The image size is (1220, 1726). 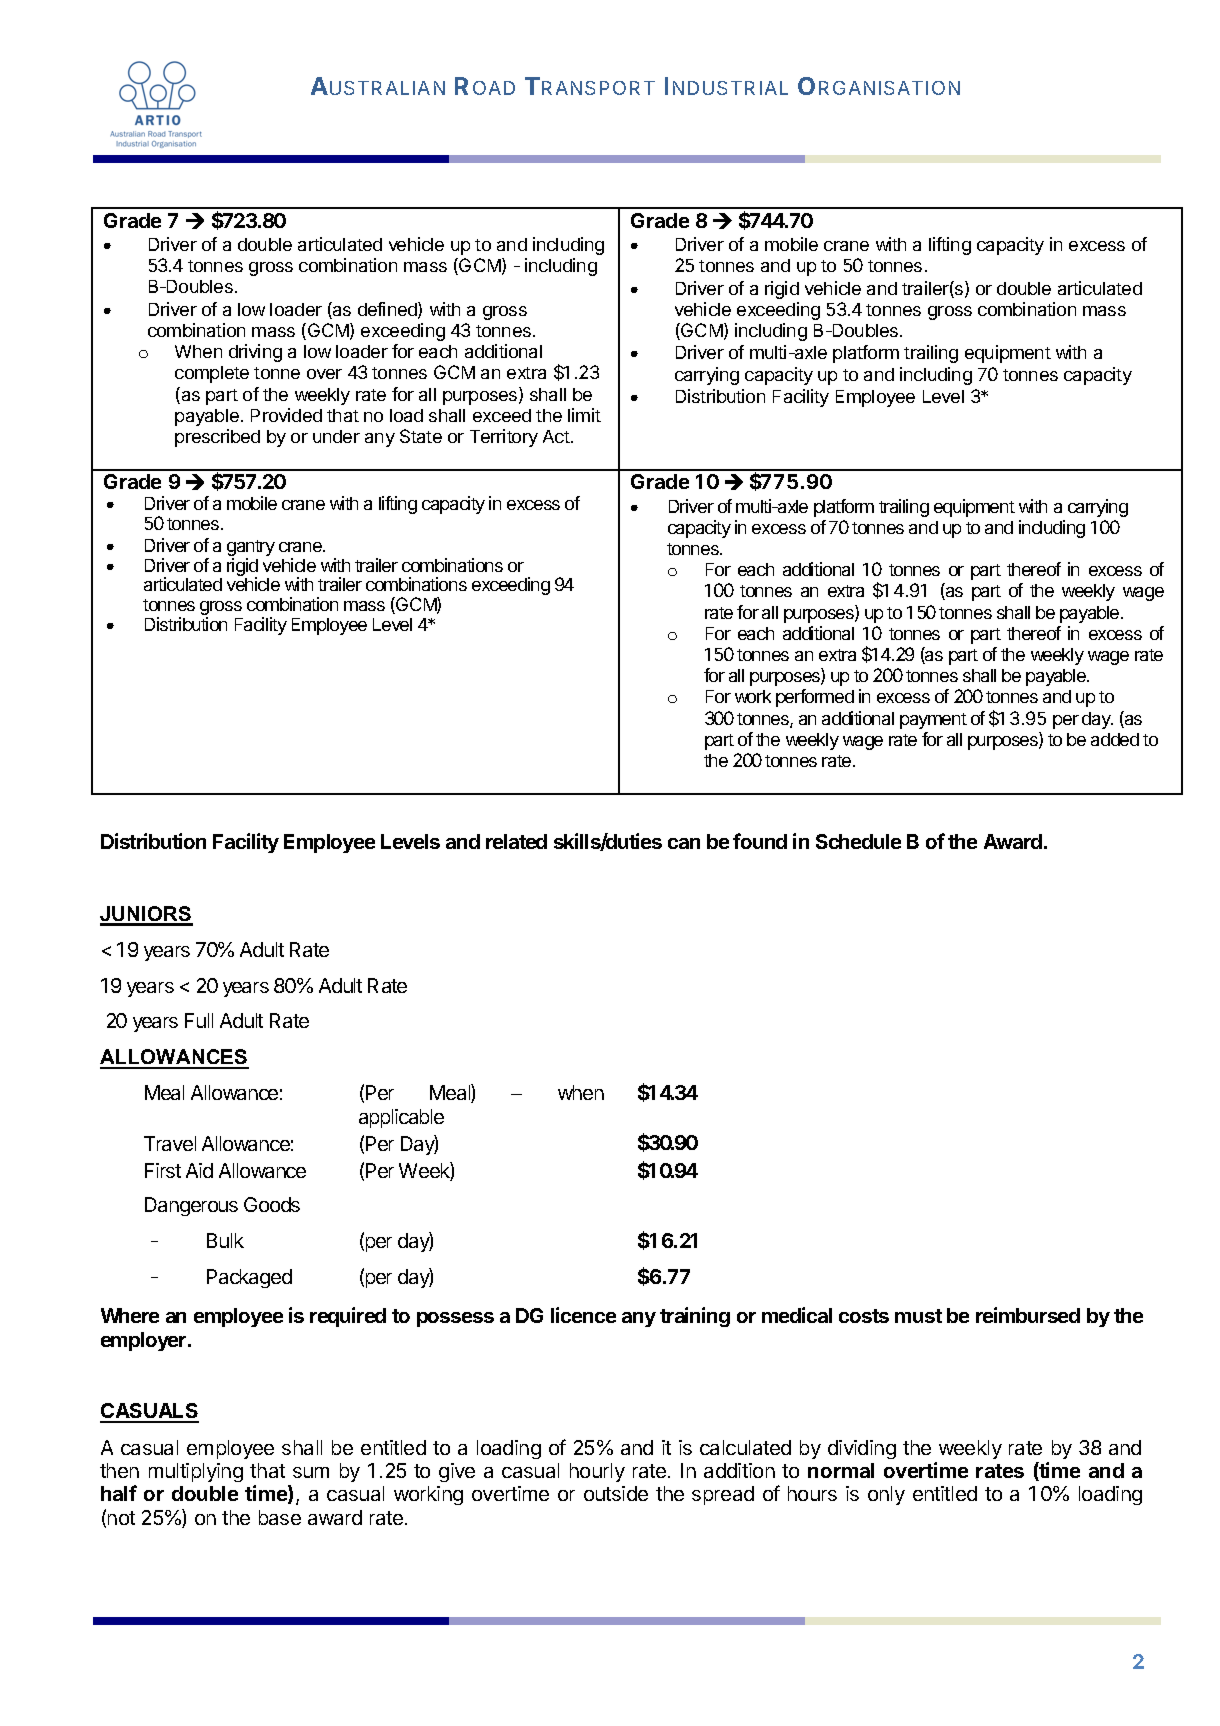 What do you see at coordinates (1028, 1315) in the screenshot?
I see `reimbursed` at bounding box center [1028, 1315].
